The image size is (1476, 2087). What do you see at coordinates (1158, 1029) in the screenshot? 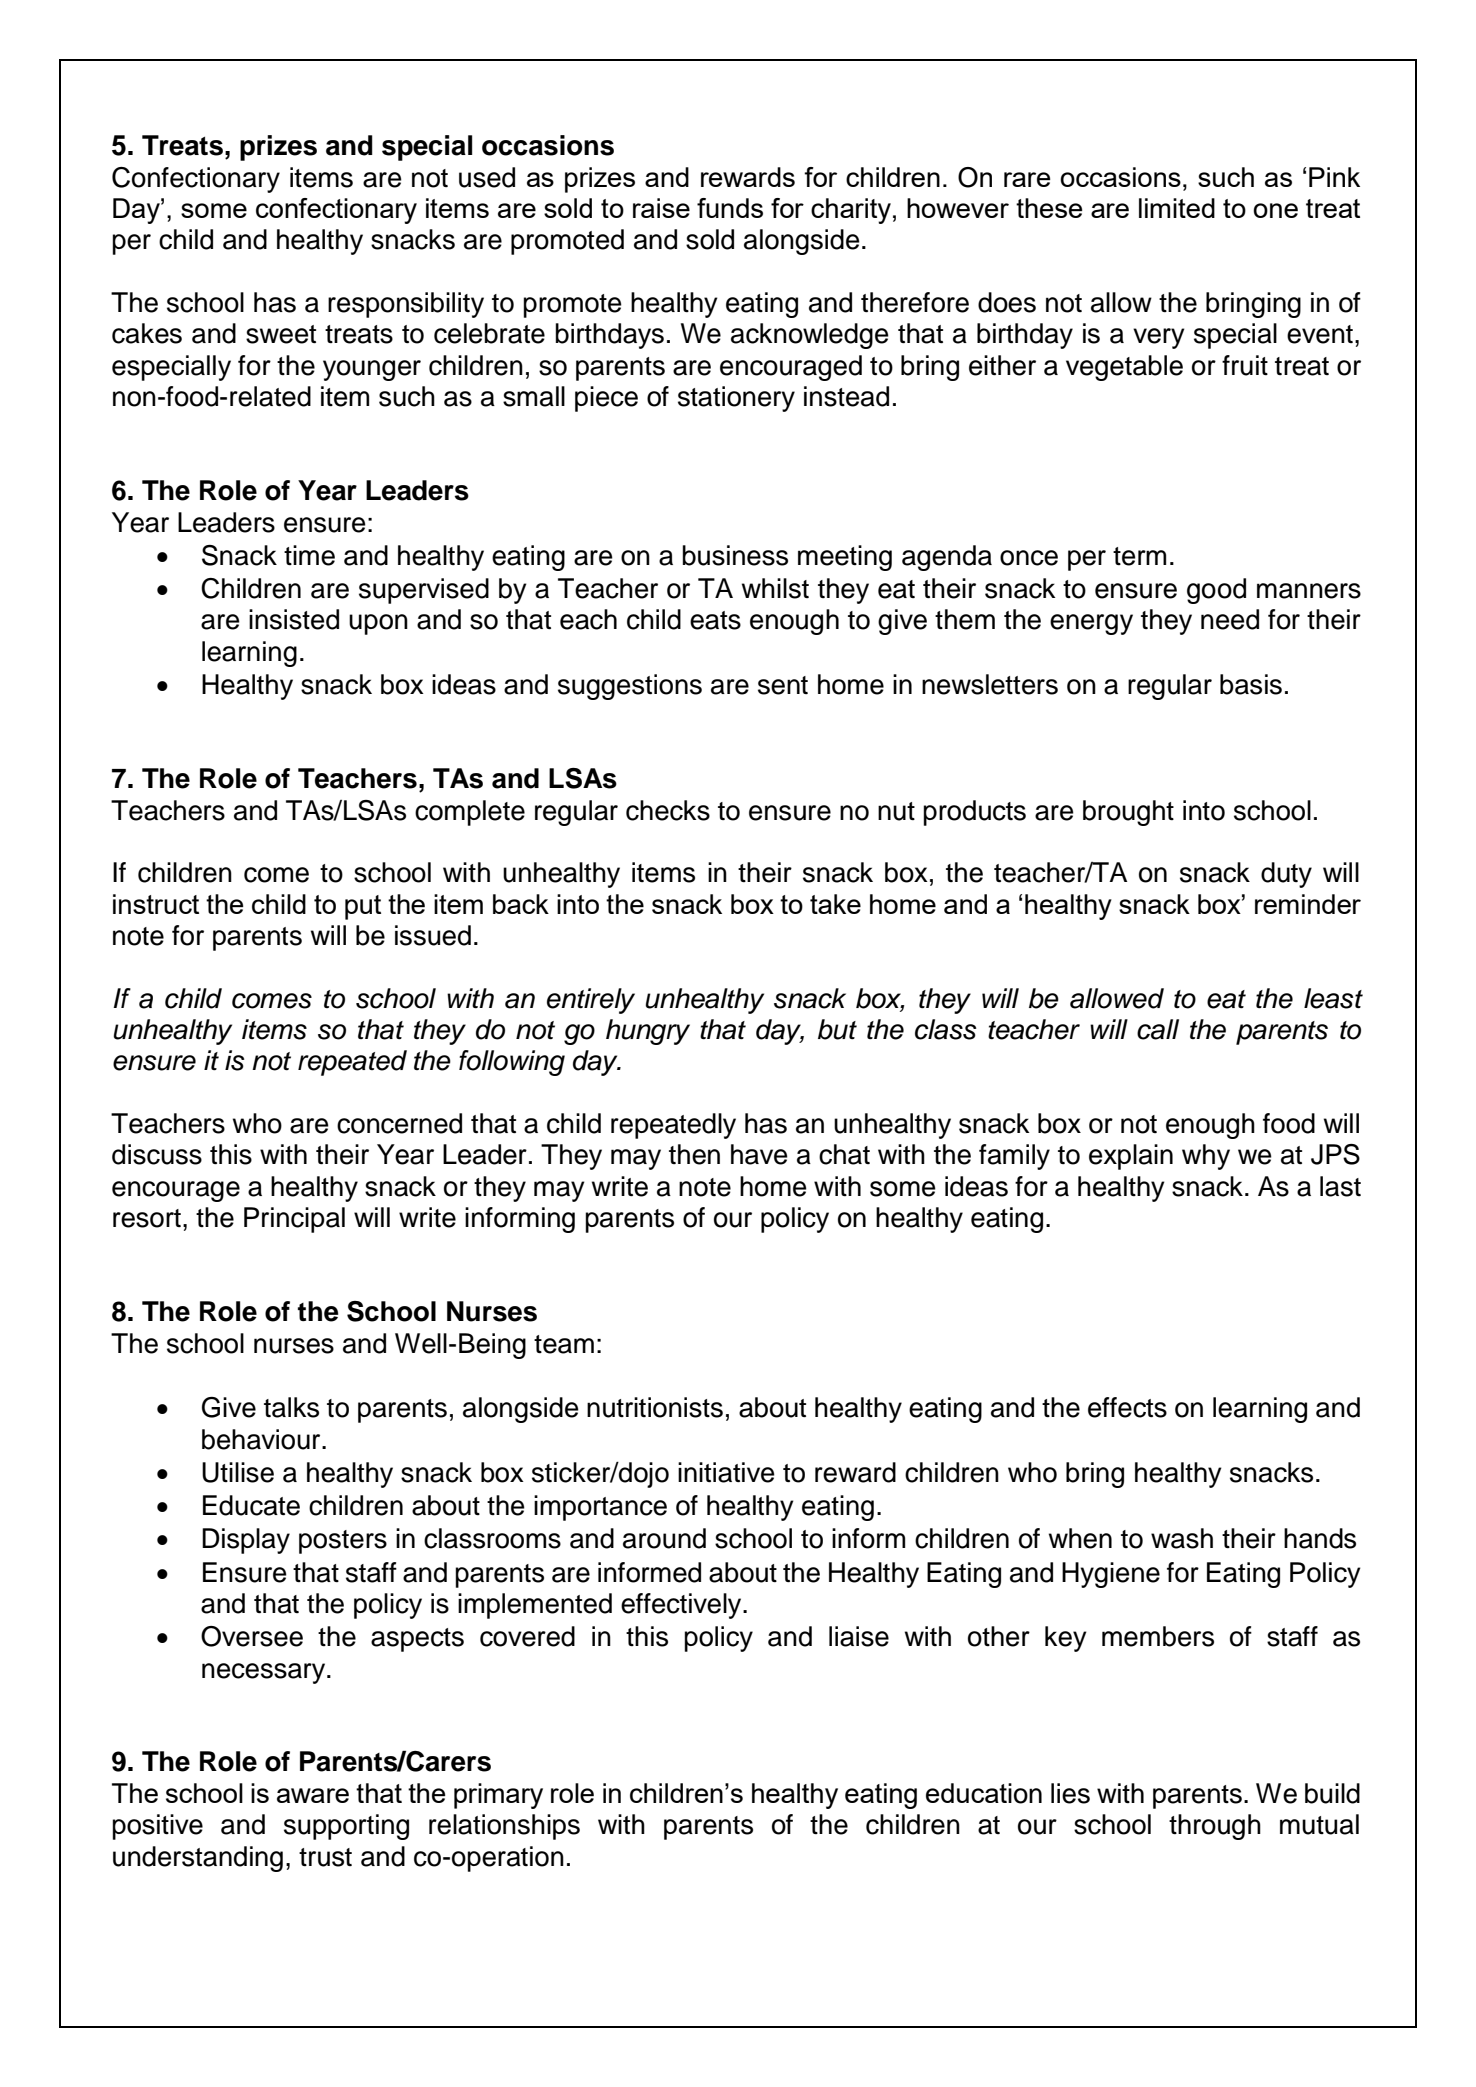
I see `call` at bounding box center [1158, 1029].
